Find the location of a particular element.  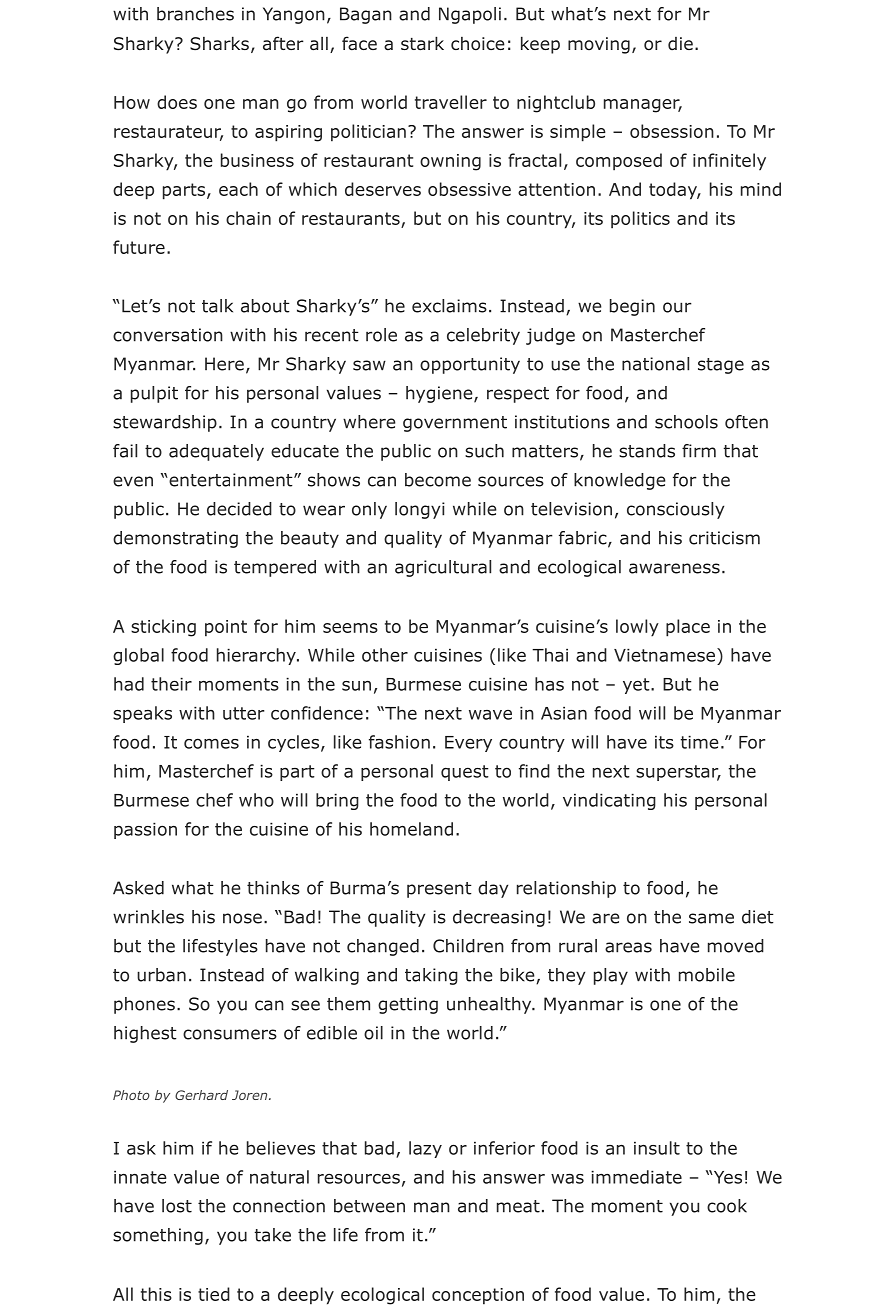

Sharks is located at coordinates (219, 43).
